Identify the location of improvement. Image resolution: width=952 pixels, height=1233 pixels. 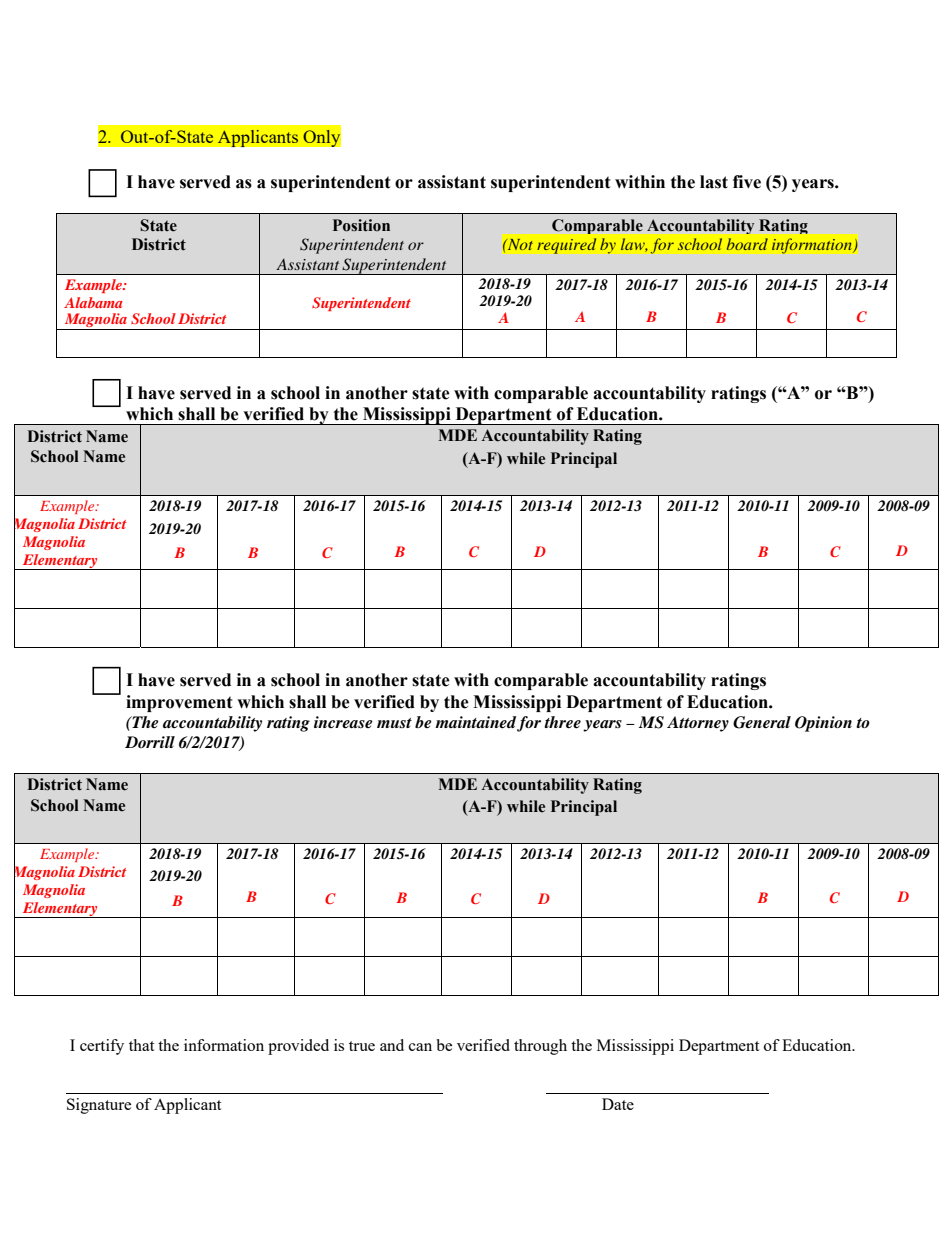
(179, 703).
